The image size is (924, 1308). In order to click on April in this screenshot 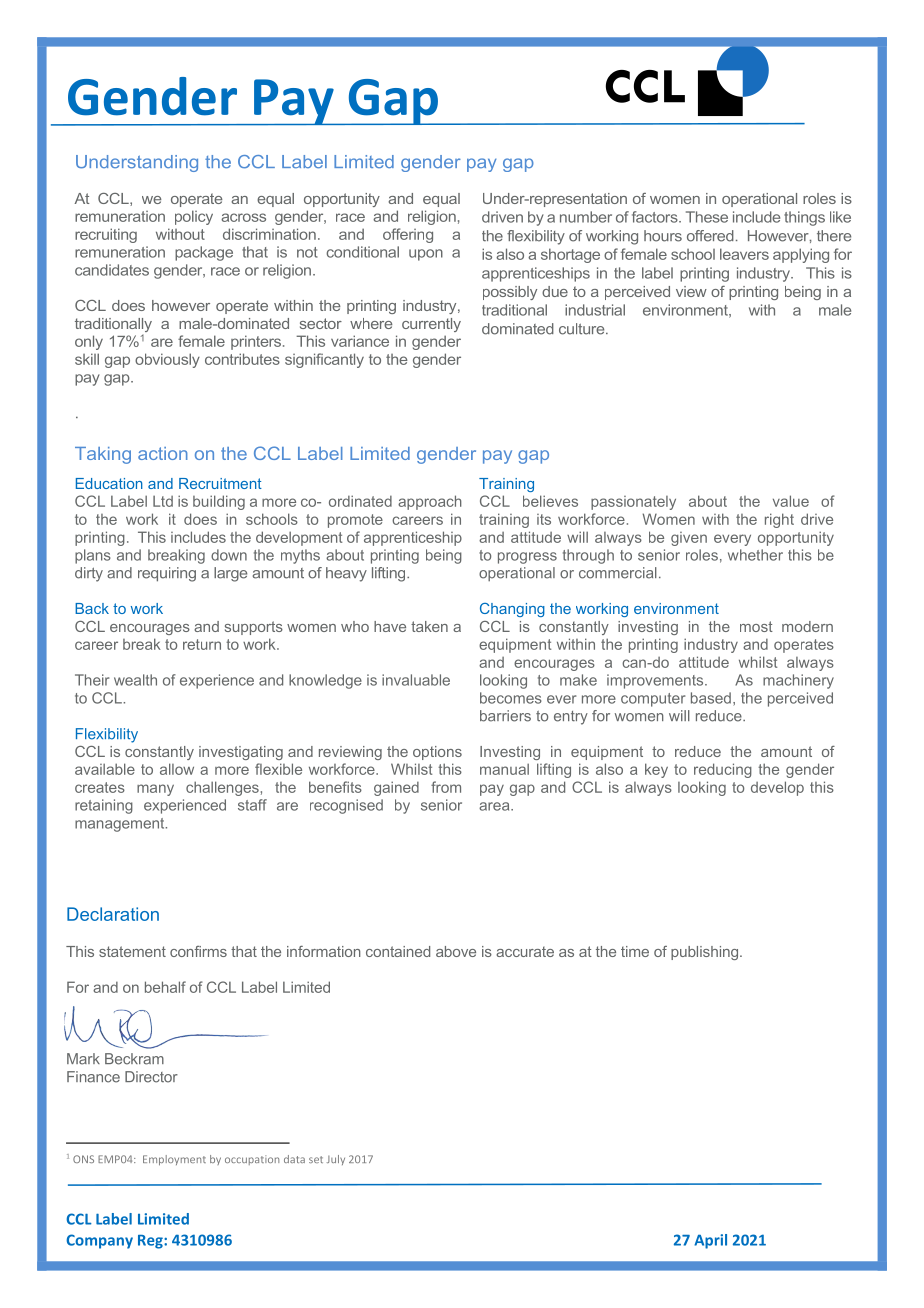, I will do `click(710, 1241)`.
